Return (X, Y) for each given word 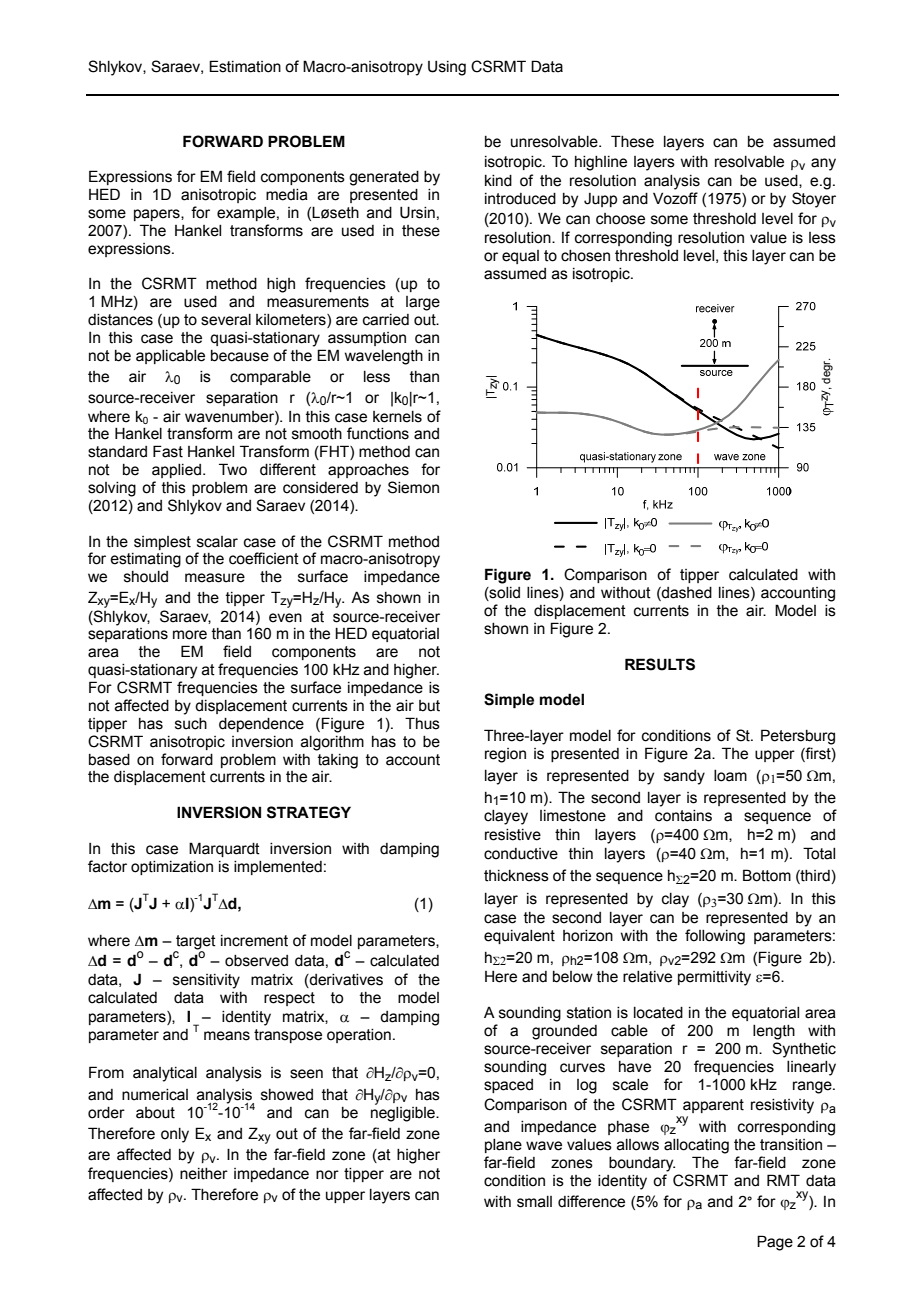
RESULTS (660, 664)
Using (447, 68)
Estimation (245, 66)
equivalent (519, 937)
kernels (397, 417)
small (534, 1202)
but (429, 706)
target (196, 942)
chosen (585, 256)
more (190, 635)
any (823, 164)
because (240, 356)
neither (204, 1174)
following (715, 937)
